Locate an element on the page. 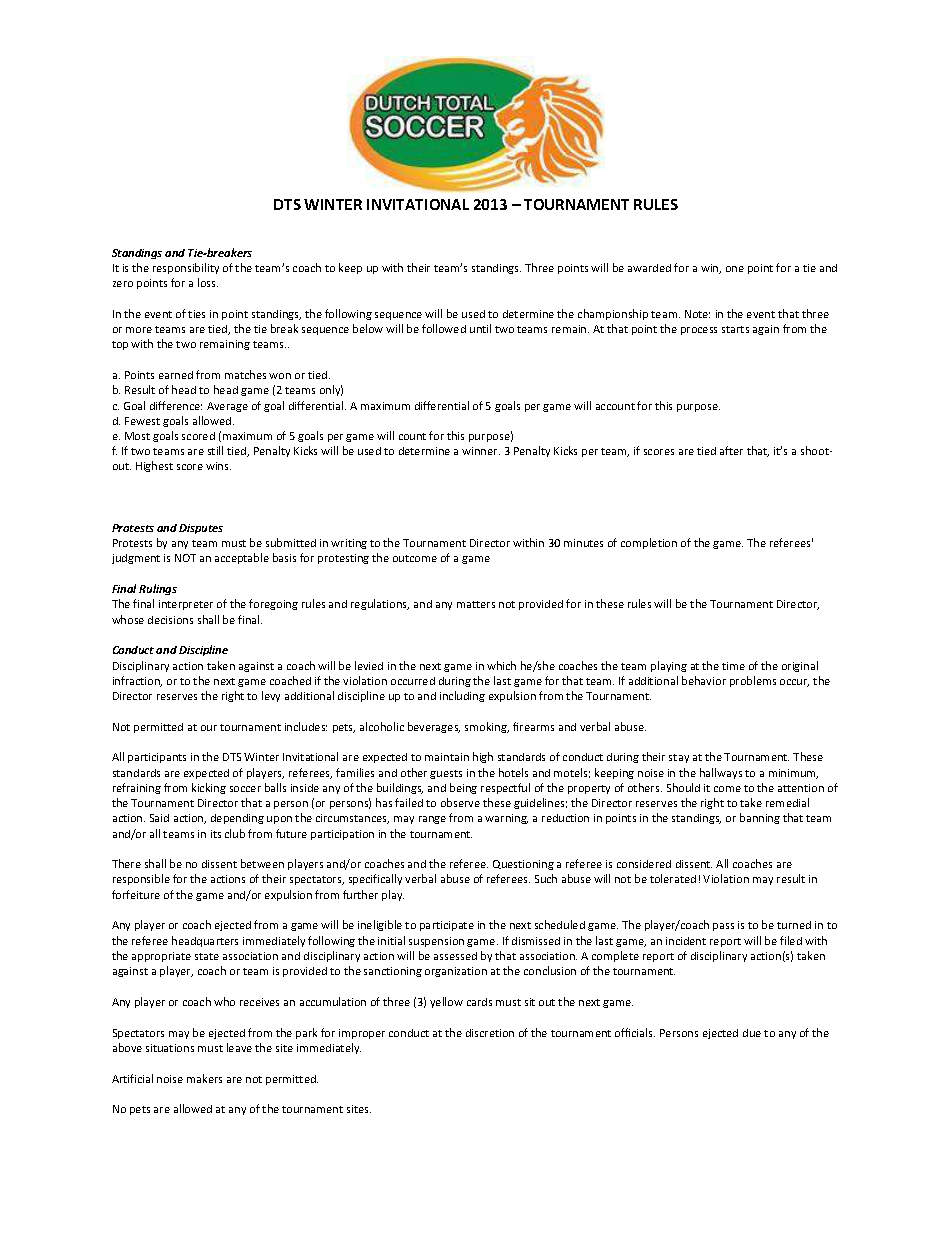 The height and width of the image is (1233, 952). Note is located at coordinates (697, 314).
